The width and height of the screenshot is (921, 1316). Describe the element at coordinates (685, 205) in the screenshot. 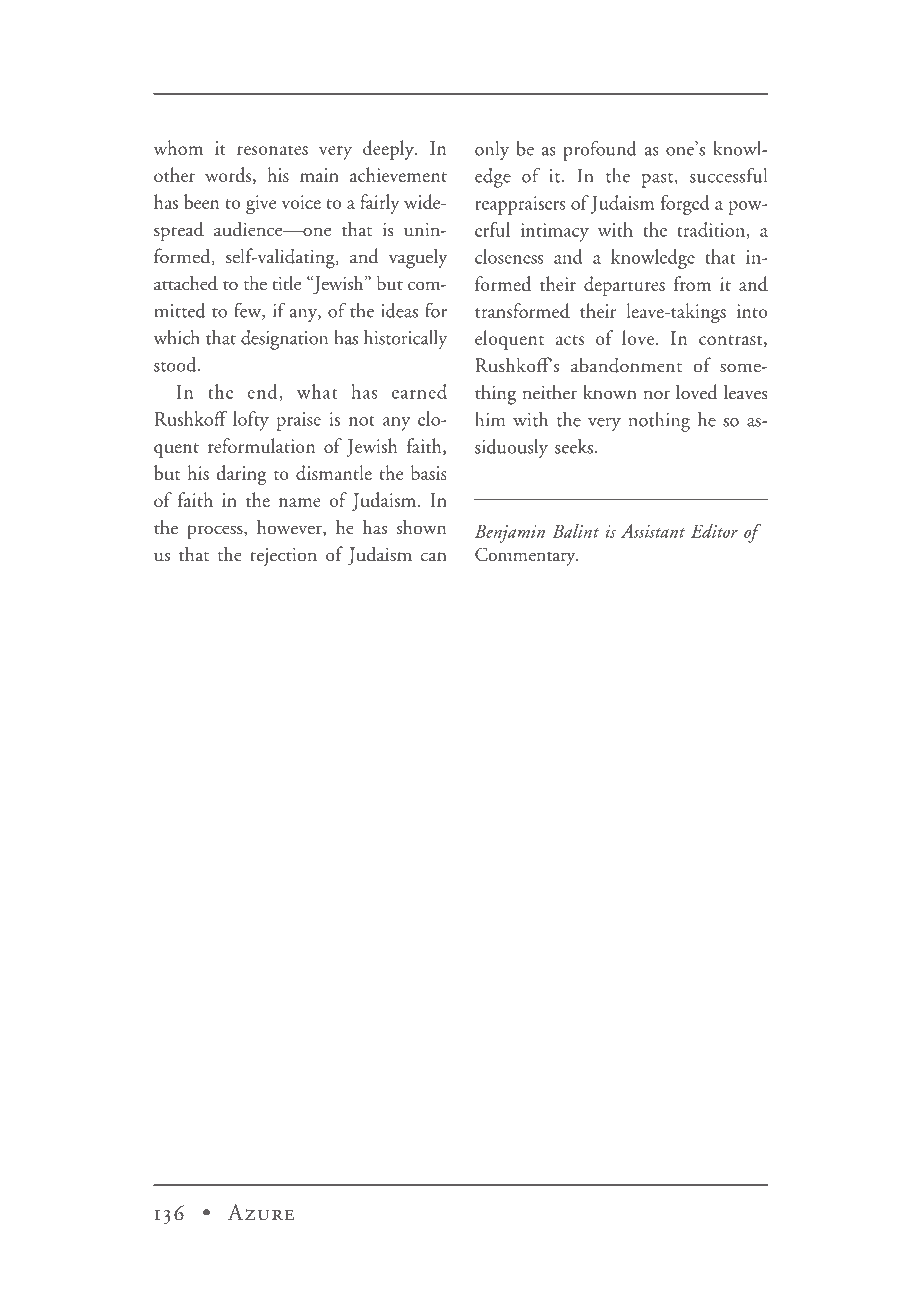

I see `forged` at that location.
